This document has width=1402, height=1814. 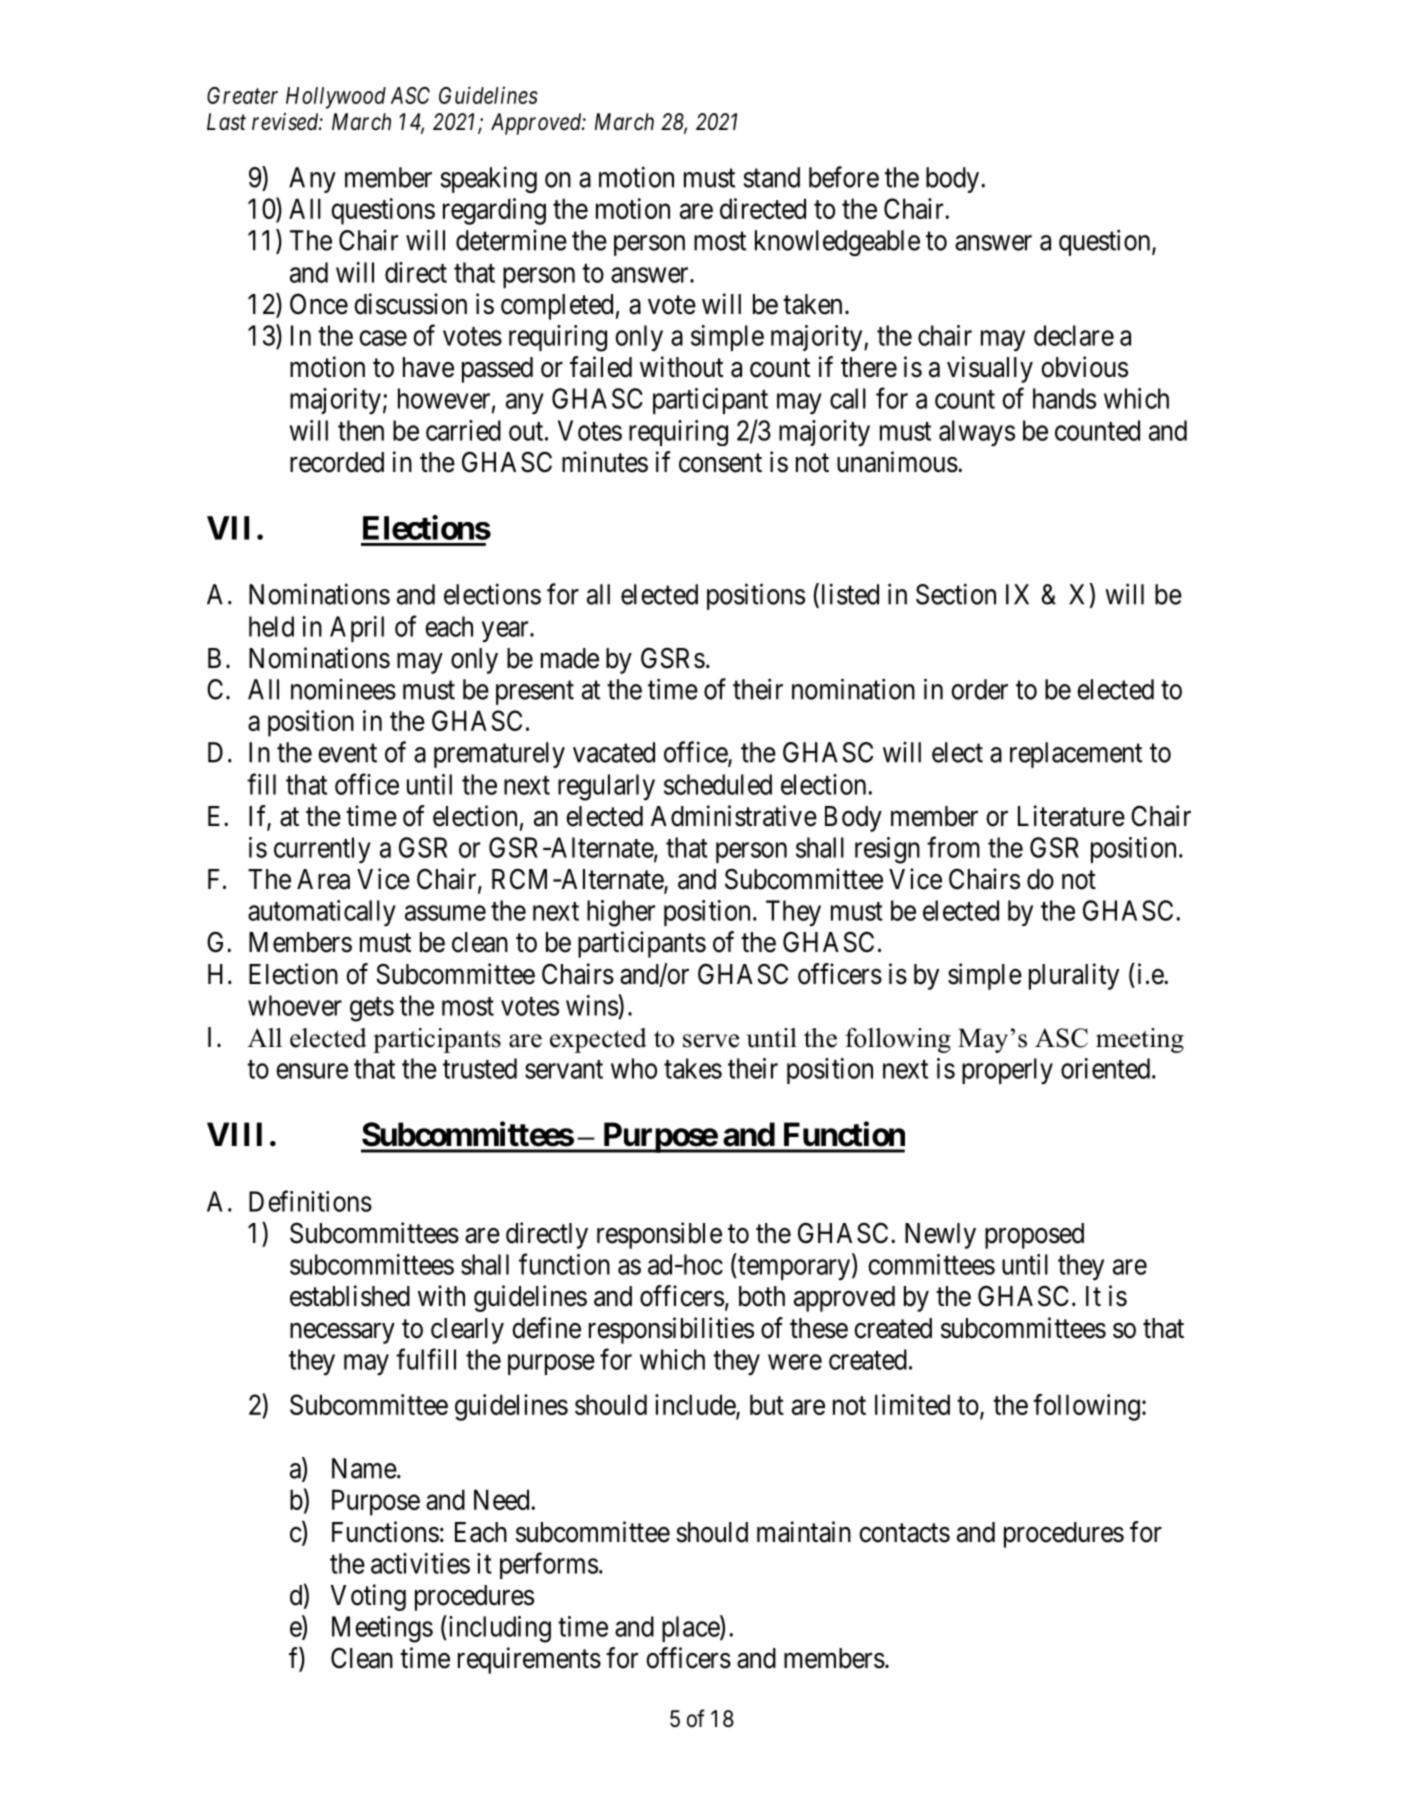 What do you see at coordinates (621, 913) in the document?
I see `higher` at bounding box center [621, 913].
